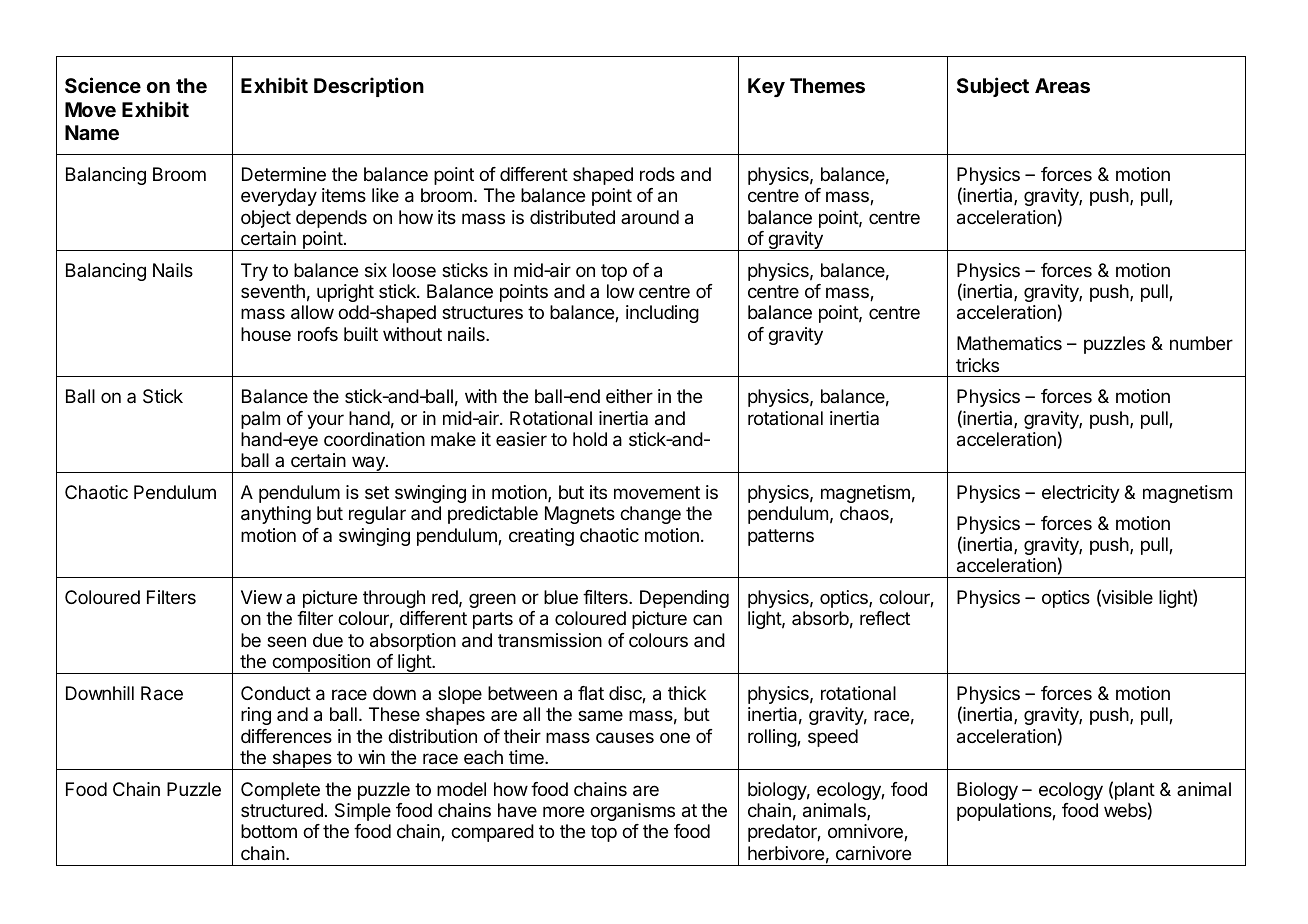 Image resolution: width=1308 pixels, height=924 pixels. Describe the element at coordinates (590, 439) in the screenshot. I see `hold` at that location.
